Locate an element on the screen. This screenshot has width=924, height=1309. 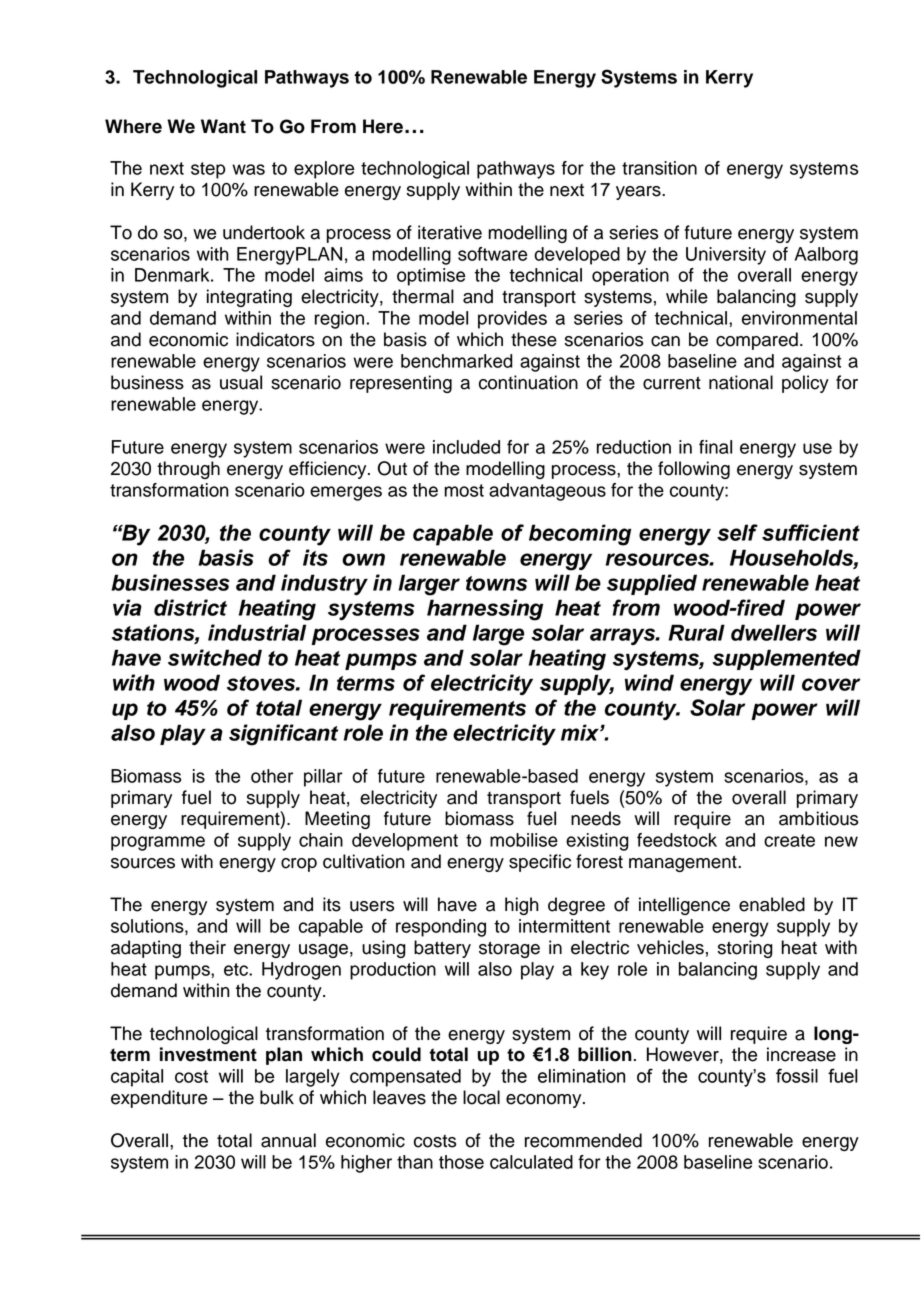
iterative is located at coordinates (450, 232).
